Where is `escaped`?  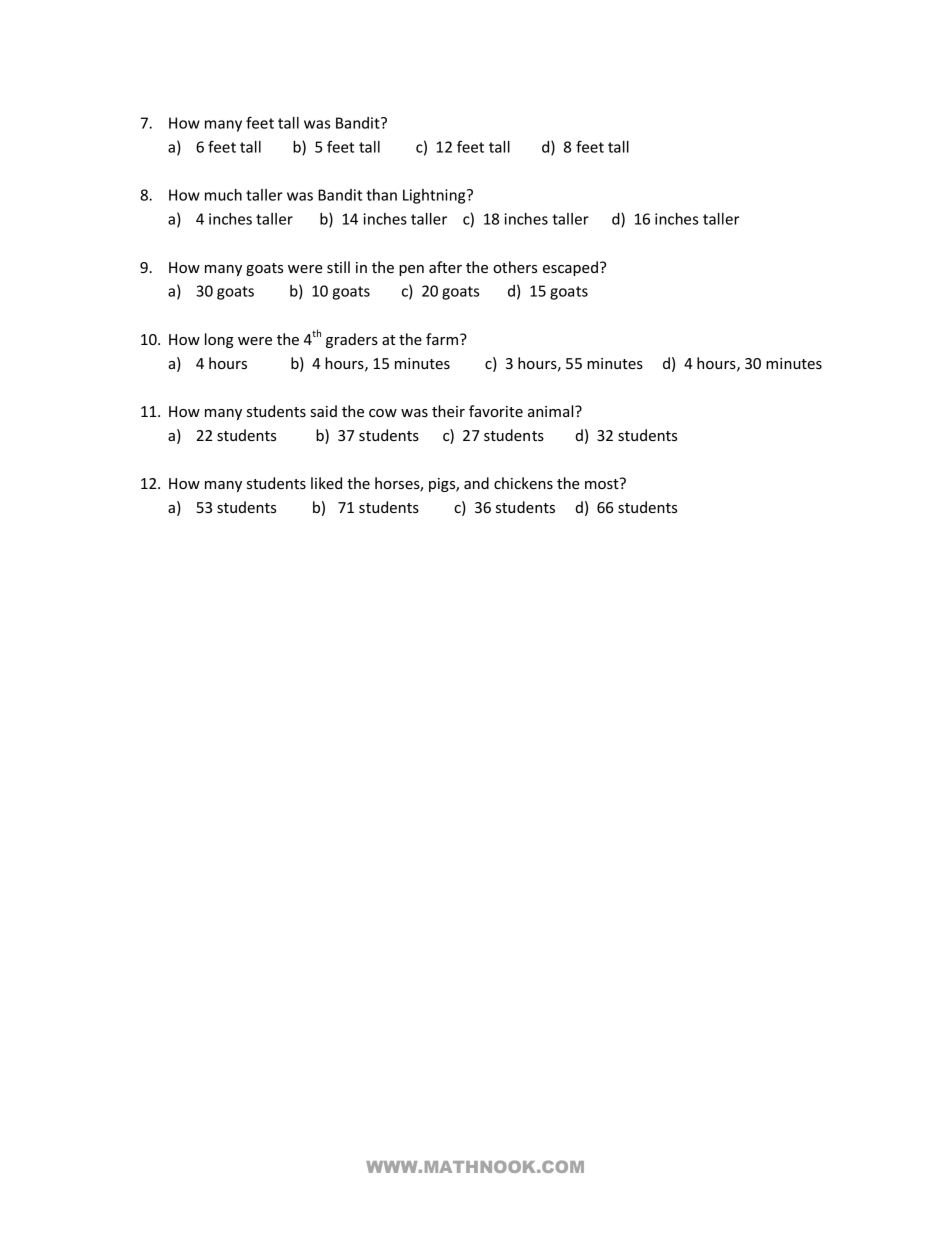
escaped is located at coordinates (570, 268).
